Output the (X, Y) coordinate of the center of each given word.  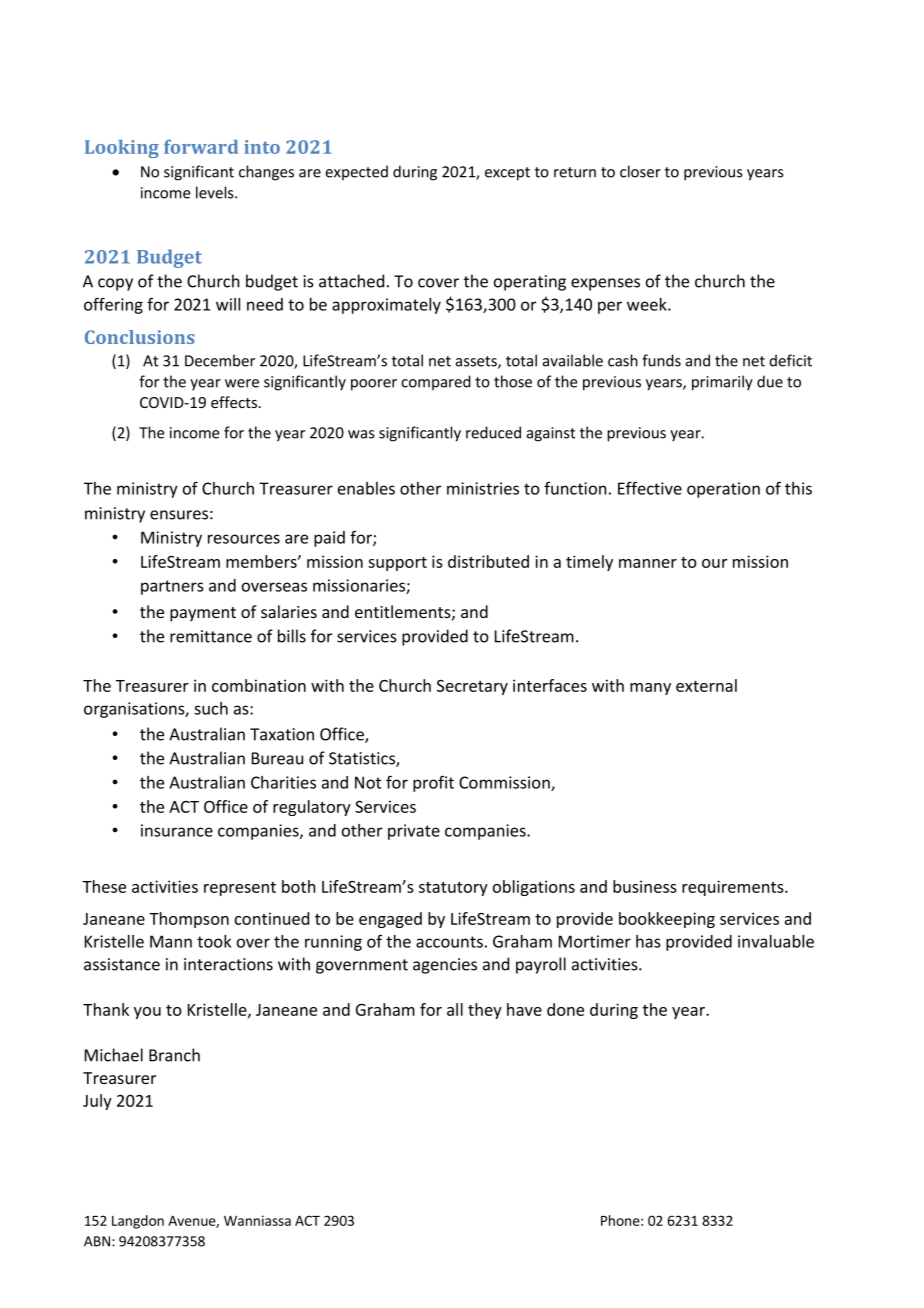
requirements (734, 888)
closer (640, 171)
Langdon (138, 1222)
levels (216, 192)
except (507, 174)
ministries (483, 488)
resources (244, 539)
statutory (453, 889)
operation (723, 490)
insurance (177, 830)
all (455, 1009)
